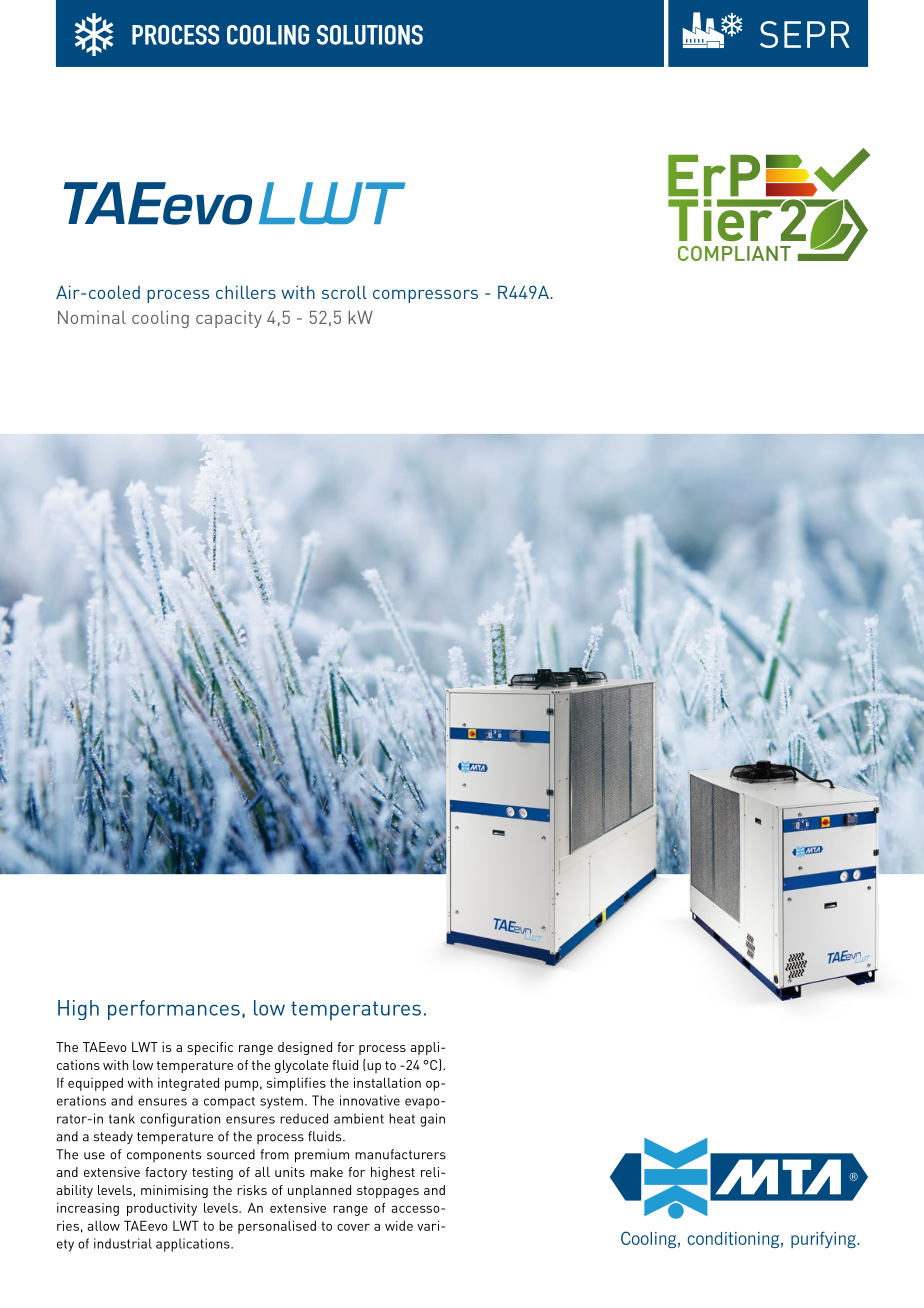 Image resolution: width=924 pixels, height=1308 pixels. What do you see at coordinates (305, 1048) in the page?
I see `designed` at bounding box center [305, 1048].
